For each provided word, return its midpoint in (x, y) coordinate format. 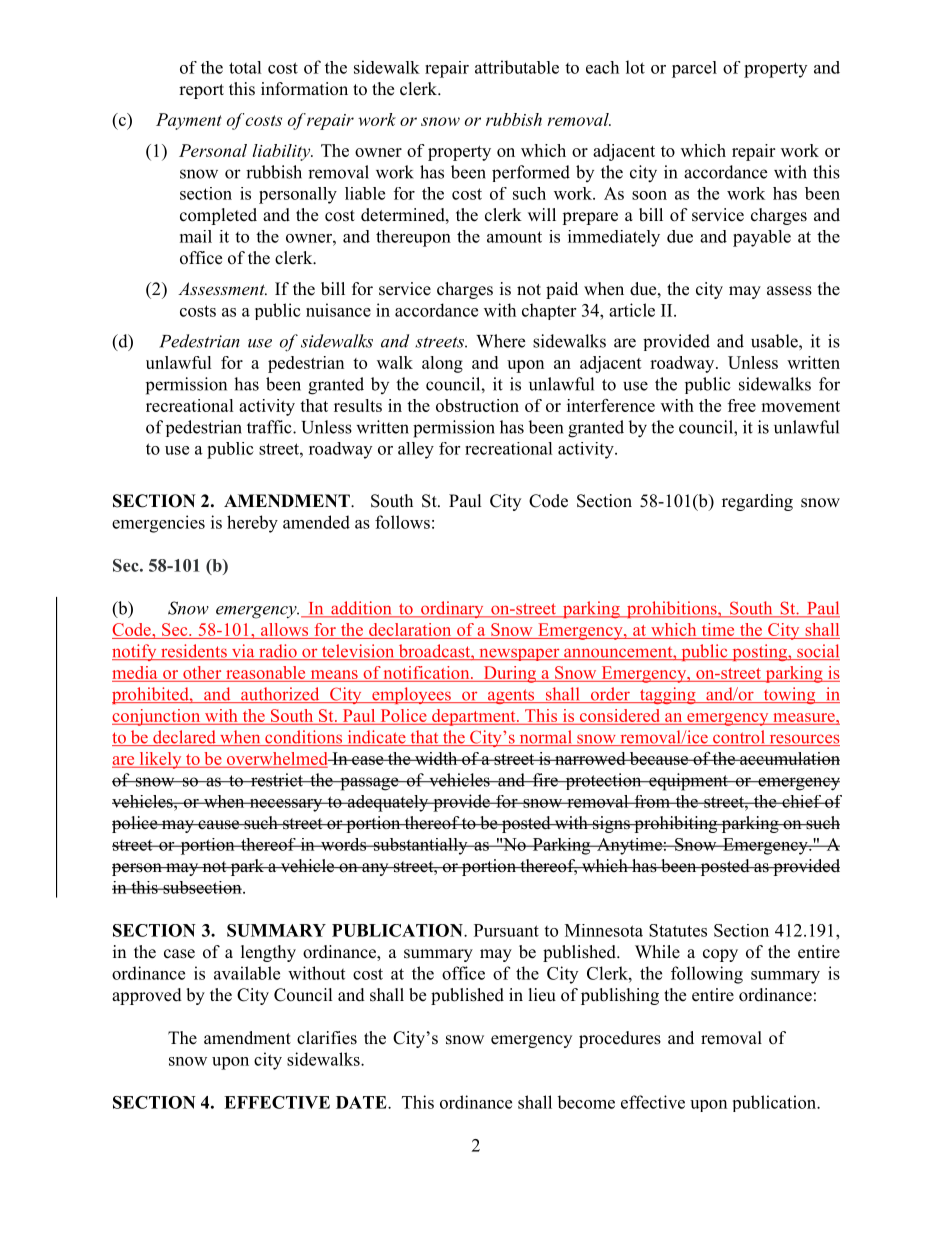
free (742, 405)
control (739, 738)
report (201, 91)
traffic (270, 427)
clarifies (327, 1038)
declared (184, 738)
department (474, 717)
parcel (694, 69)
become (586, 1102)
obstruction (477, 405)
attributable (517, 67)
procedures (620, 1039)
